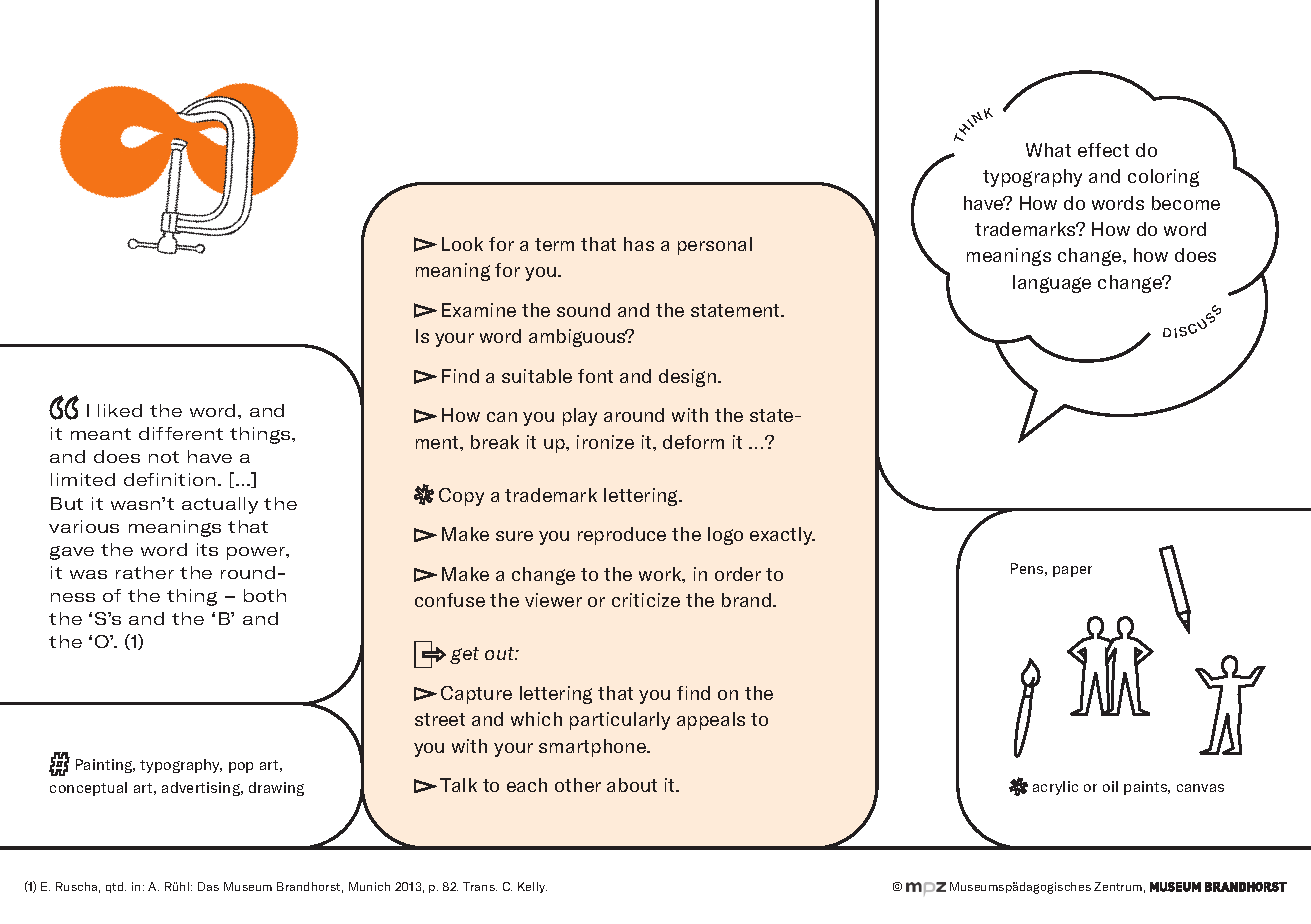  Describe the element at coordinates (479, 310) in the screenshot. I see `Examine` at that location.
